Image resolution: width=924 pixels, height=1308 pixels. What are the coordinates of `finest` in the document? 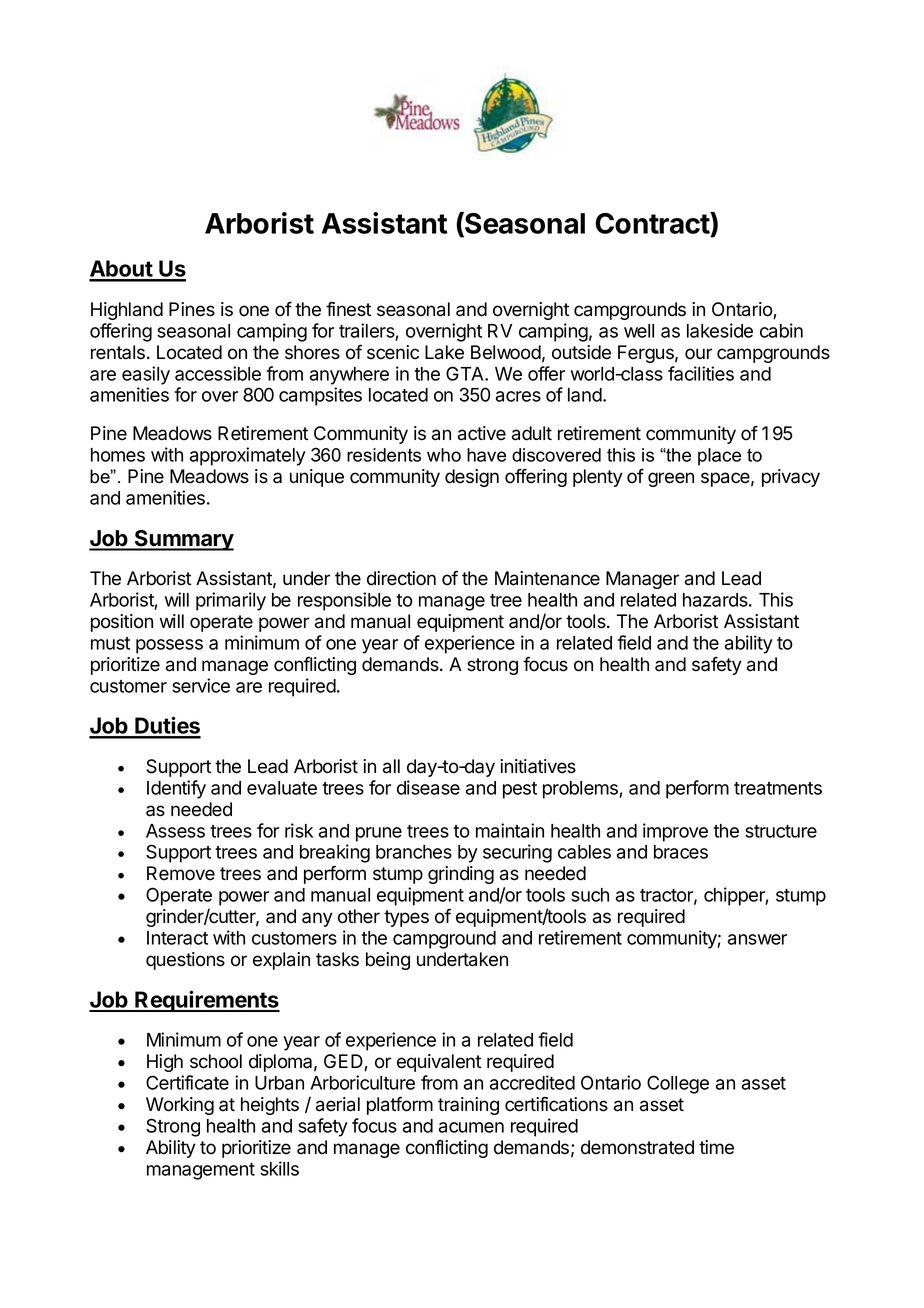 It's located at (348, 309).
